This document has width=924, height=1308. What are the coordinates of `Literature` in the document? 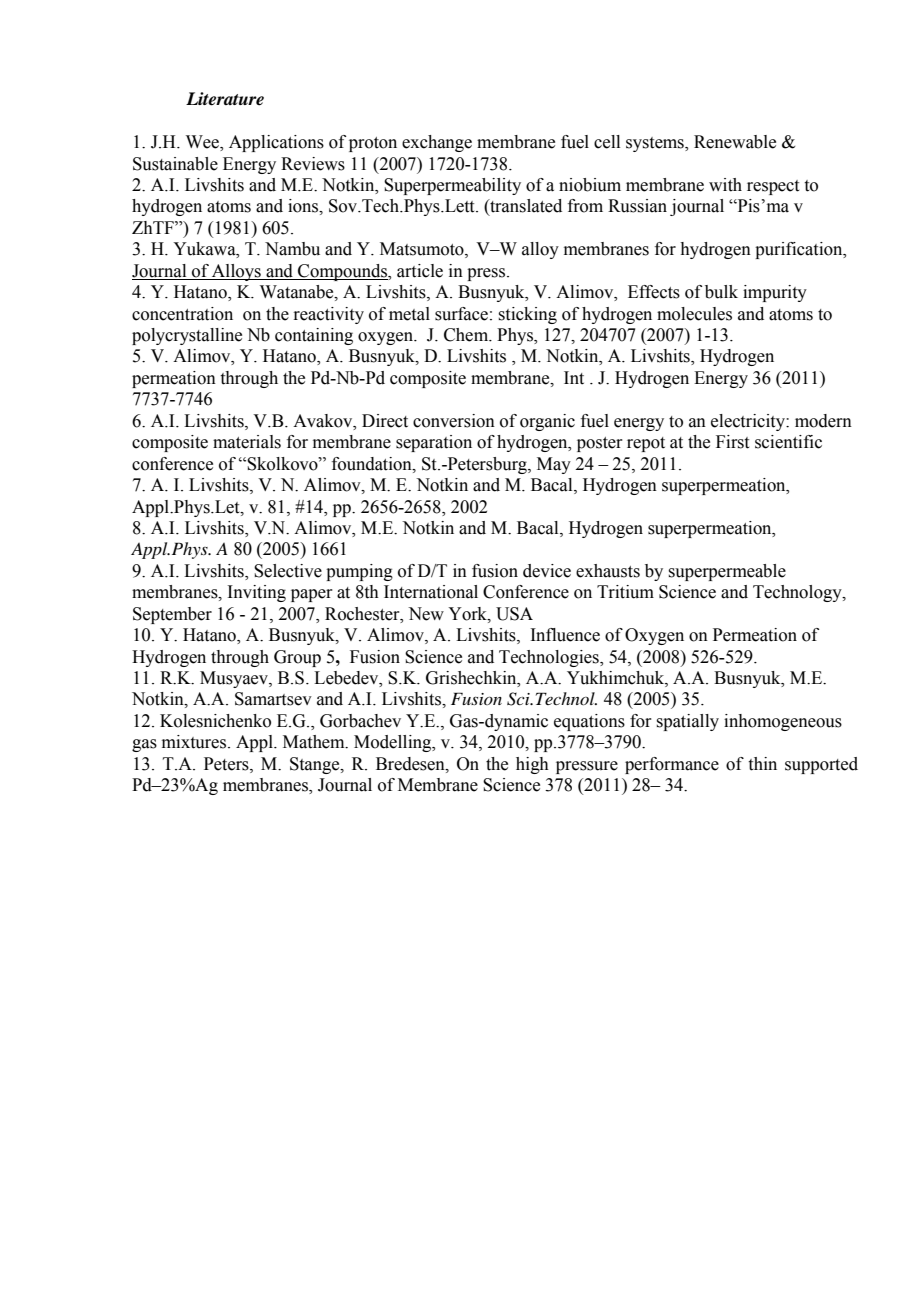 It's located at (225, 99).
